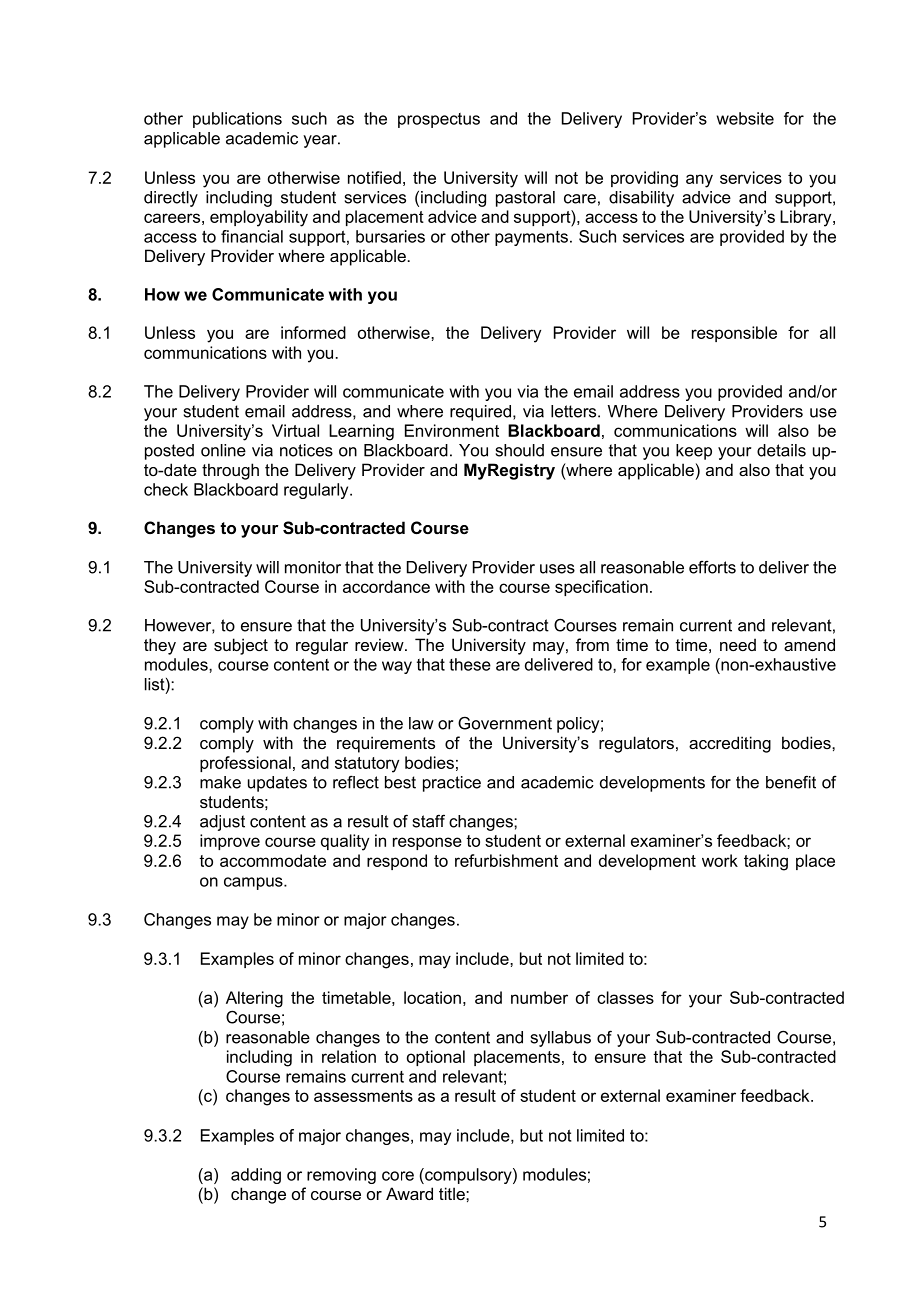 The width and height of the page is (924, 1307). I want to click on work, so click(720, 860).
